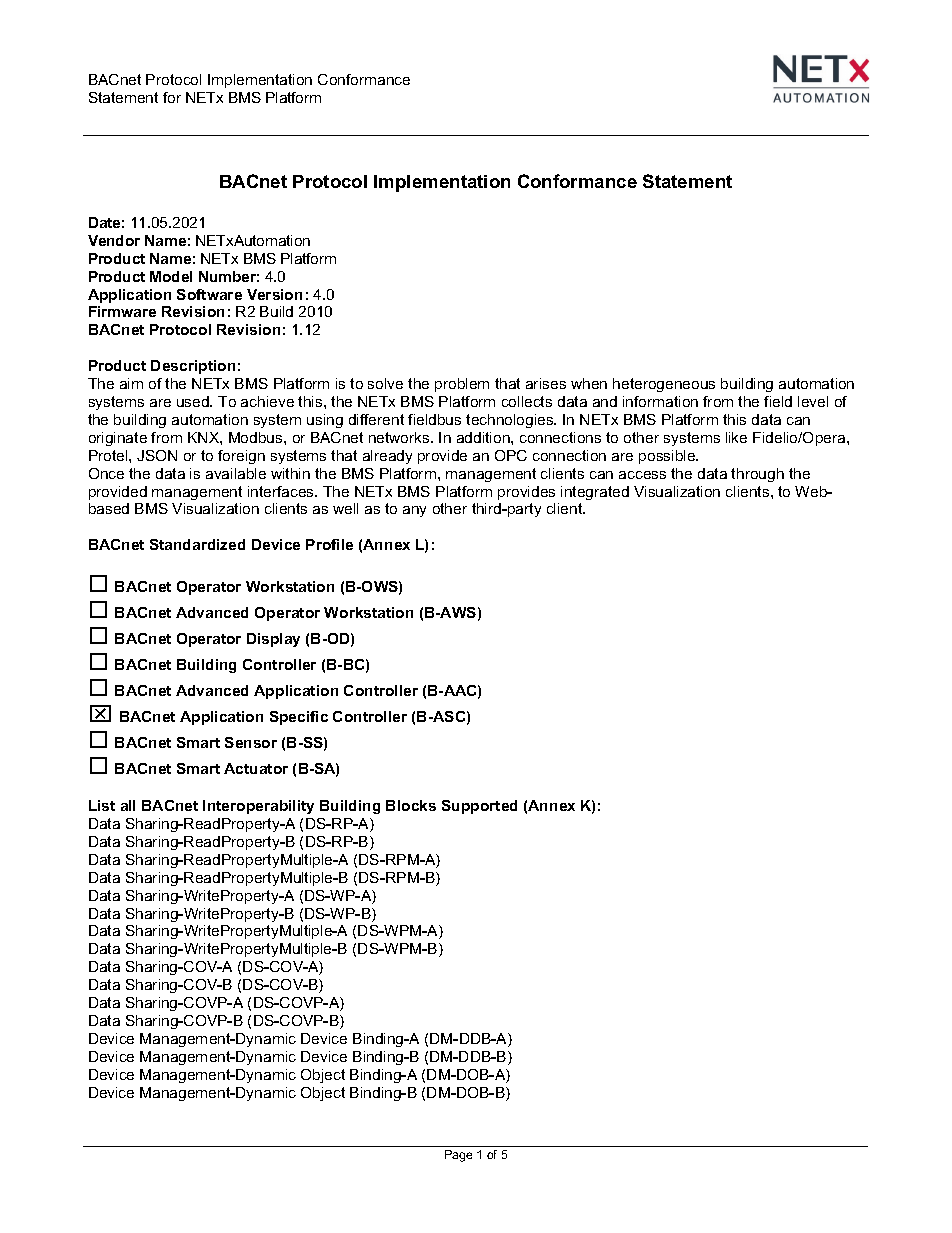 This screenshot has height=1233, width=952. Describe the element at coordinates (479, 807) in the screenshot. I see `Supported` at that location.
